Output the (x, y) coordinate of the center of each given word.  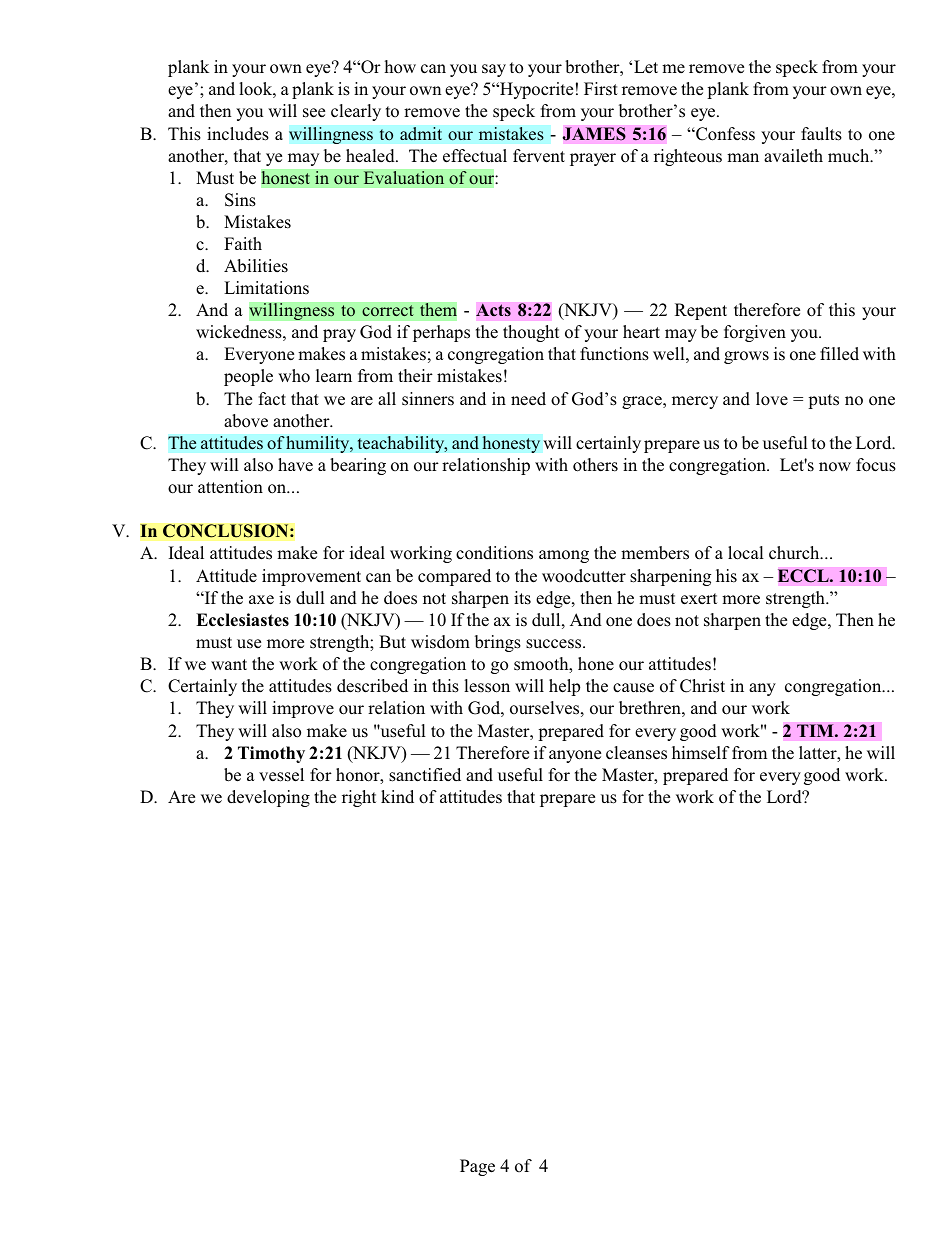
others (595, 465)
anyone (575, 756)
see (314, 113)
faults (821, 134)
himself (701, 753)
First (601, 88)
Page (477, 1167)
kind (397, 796)
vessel (281, 775)
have (295, 465)
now (835, 466)
